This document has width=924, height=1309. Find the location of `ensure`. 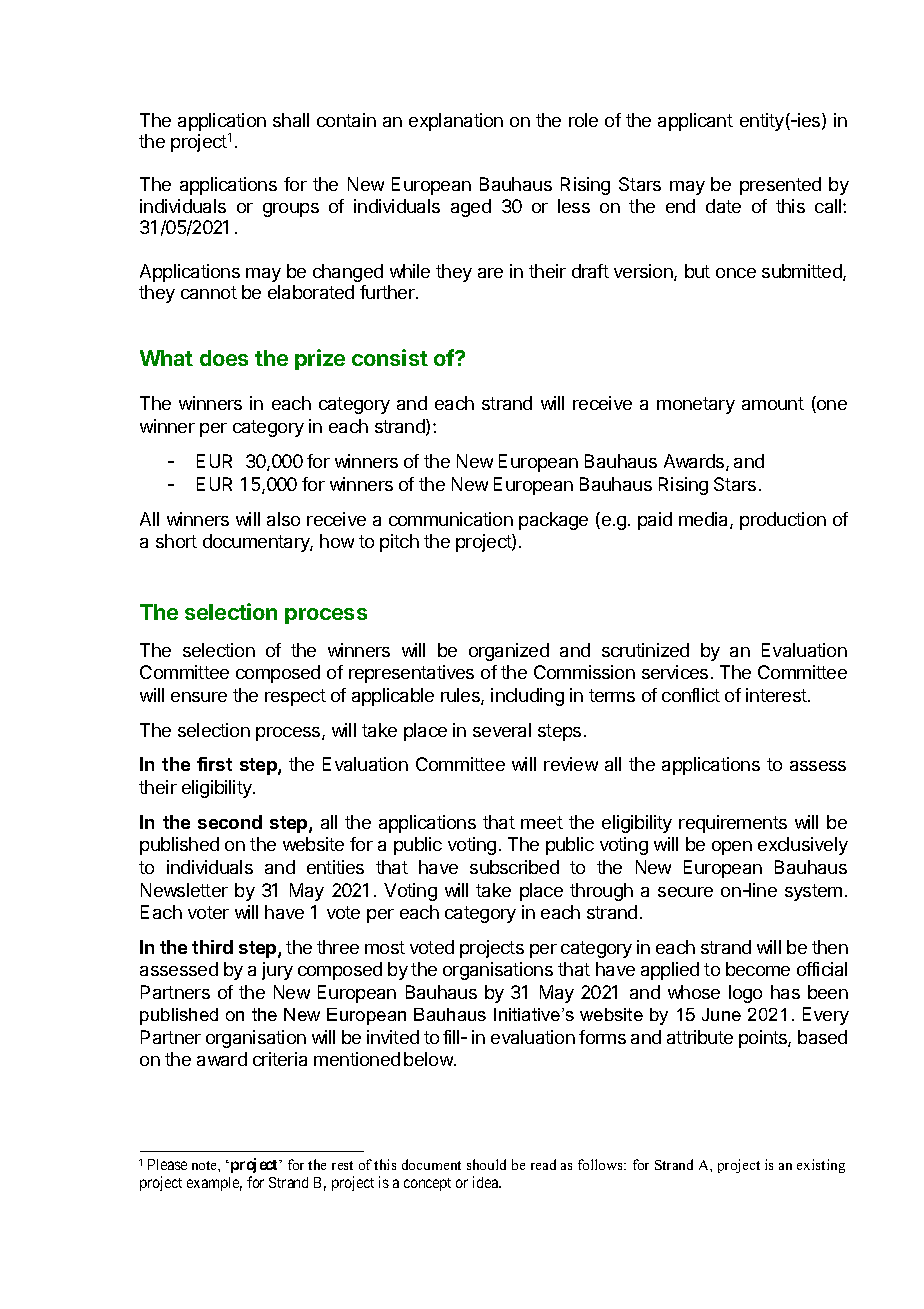

ensure is located at coordinates (199, 697).
